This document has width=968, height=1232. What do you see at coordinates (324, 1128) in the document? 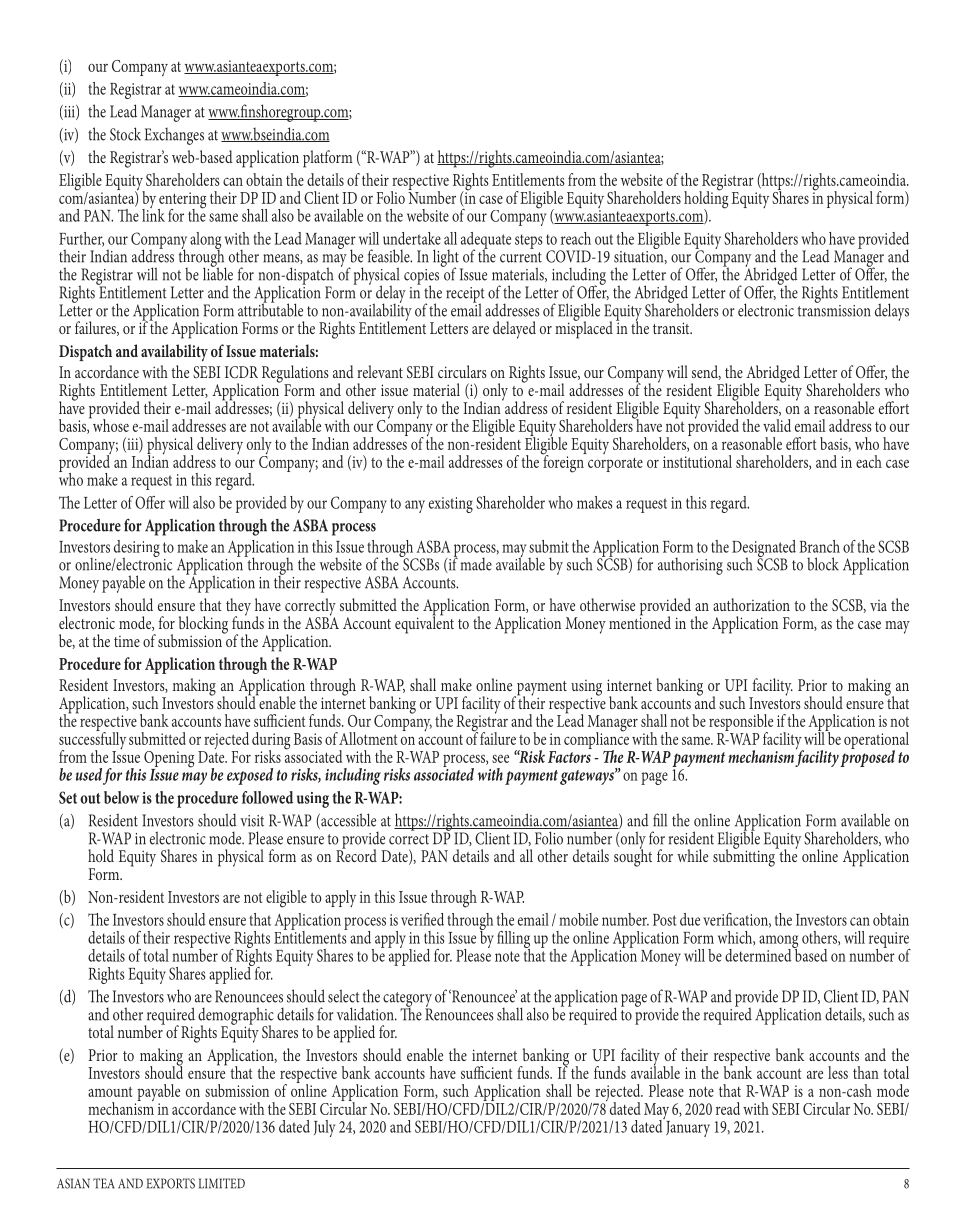
I see `July` at bounding box center [324, 1128].
